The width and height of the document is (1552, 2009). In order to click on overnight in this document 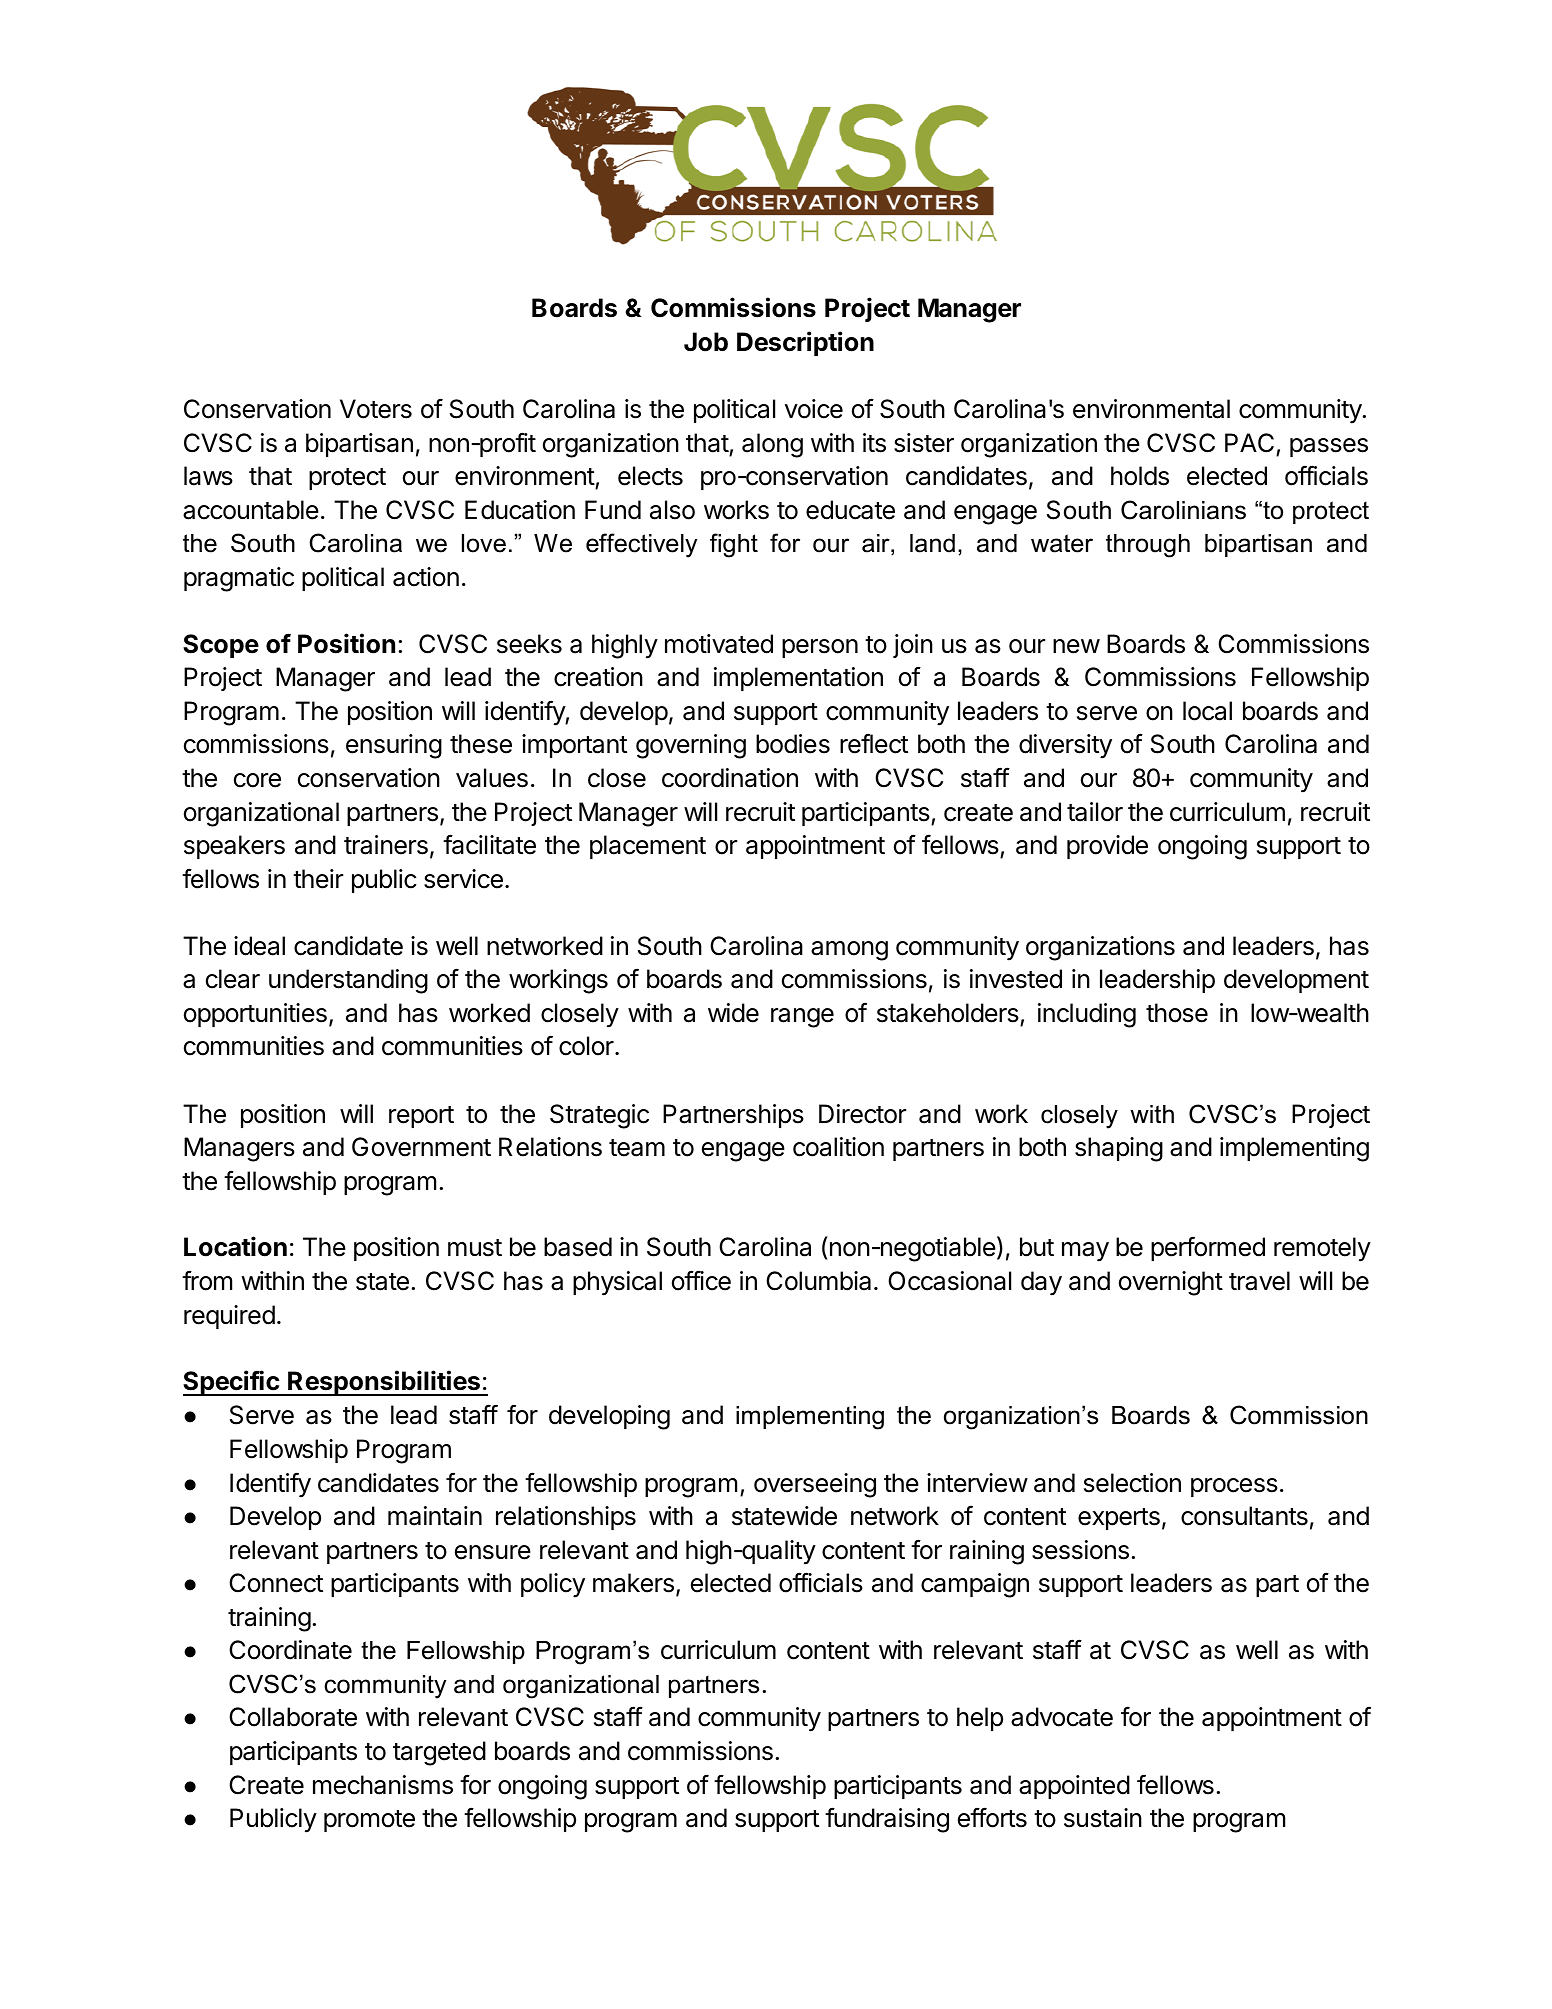, I will do `click(1171, 1283)`.
